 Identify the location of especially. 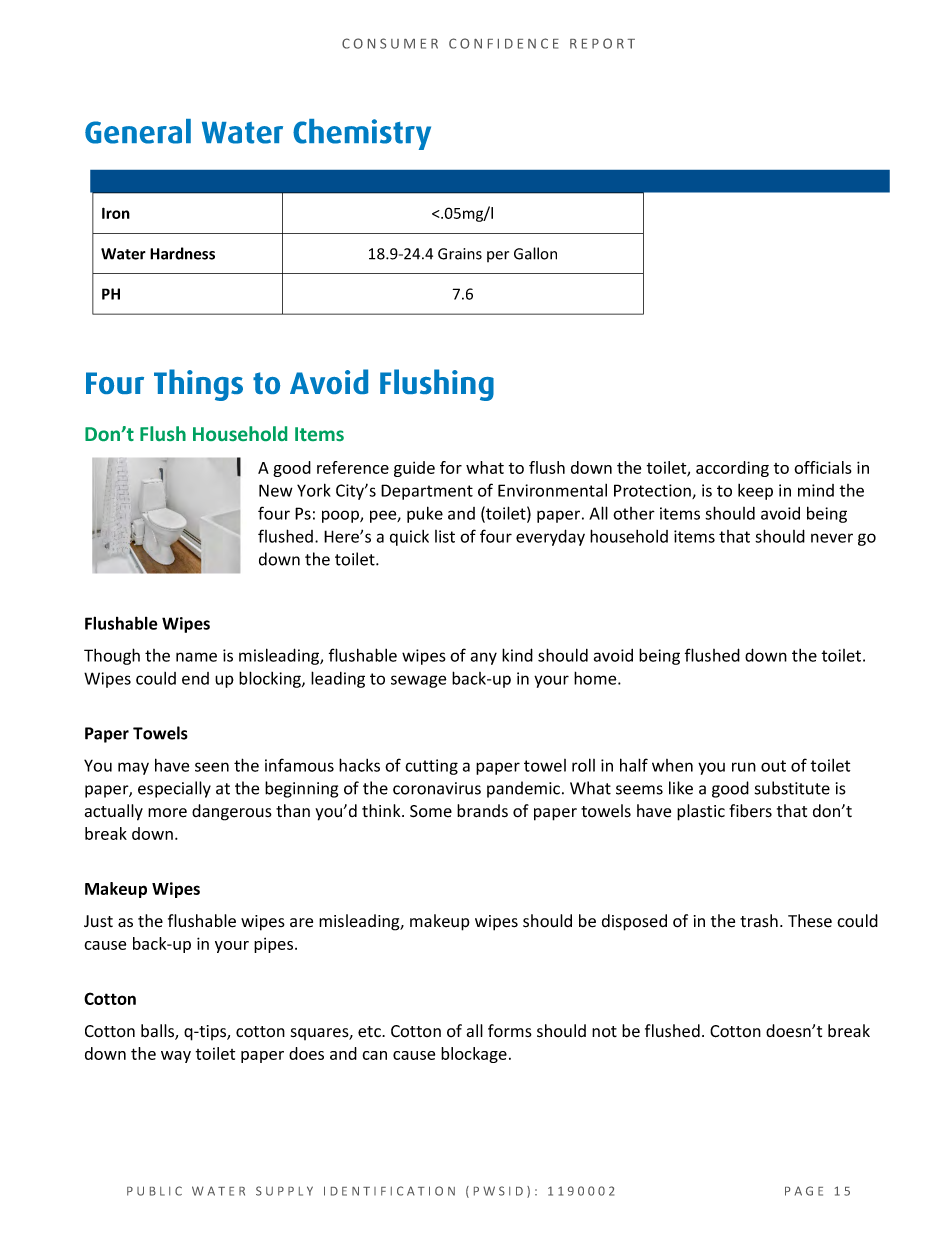
(174, 789).
